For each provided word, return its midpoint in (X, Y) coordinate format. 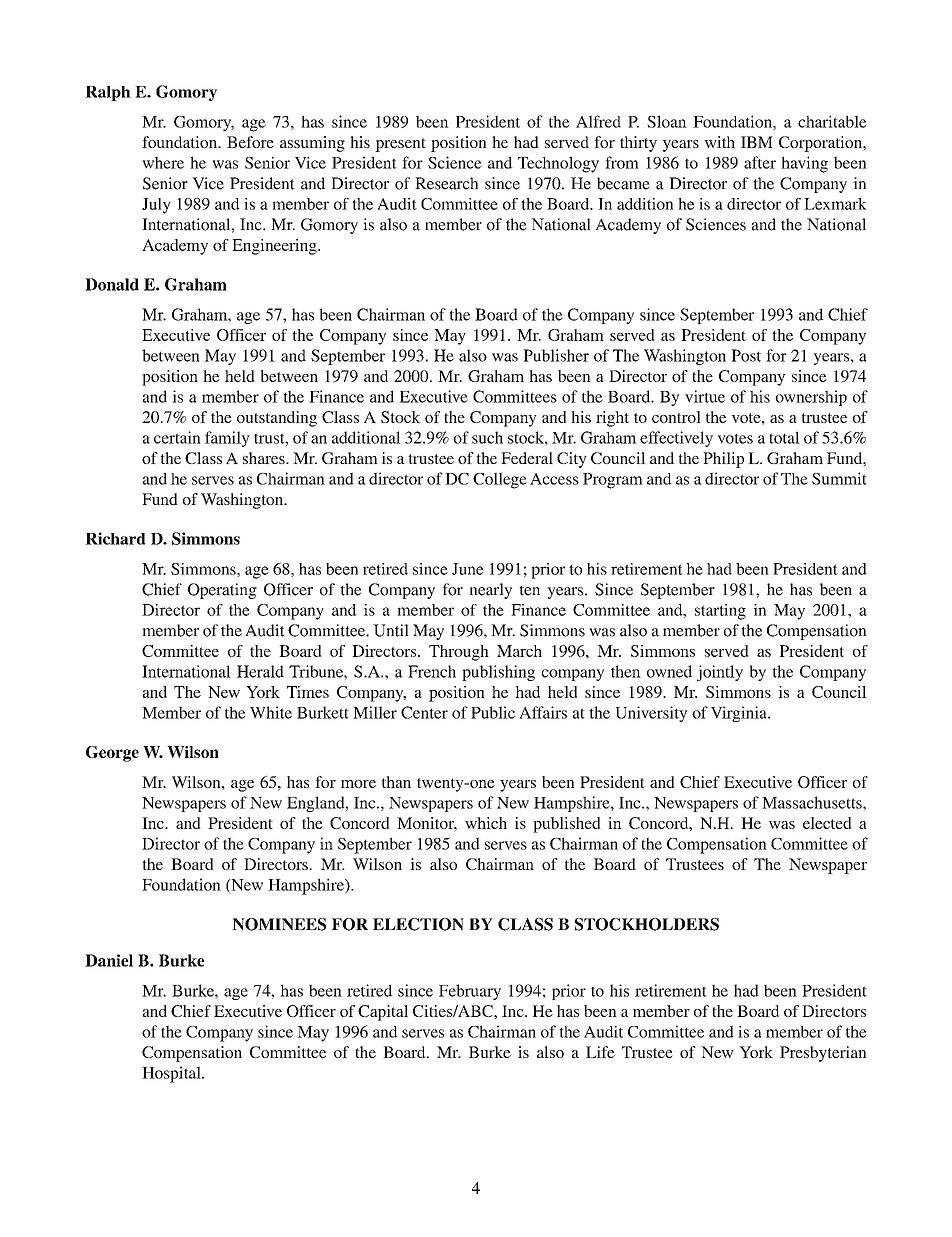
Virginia (740, 714)
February (470, 992)
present (400, 145)
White (271, 712)
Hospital (172, 1074)
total (784, 437)
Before (250, 142)
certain (177, 437)
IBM (757, 142)
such (487, 437)
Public (493, 712)
